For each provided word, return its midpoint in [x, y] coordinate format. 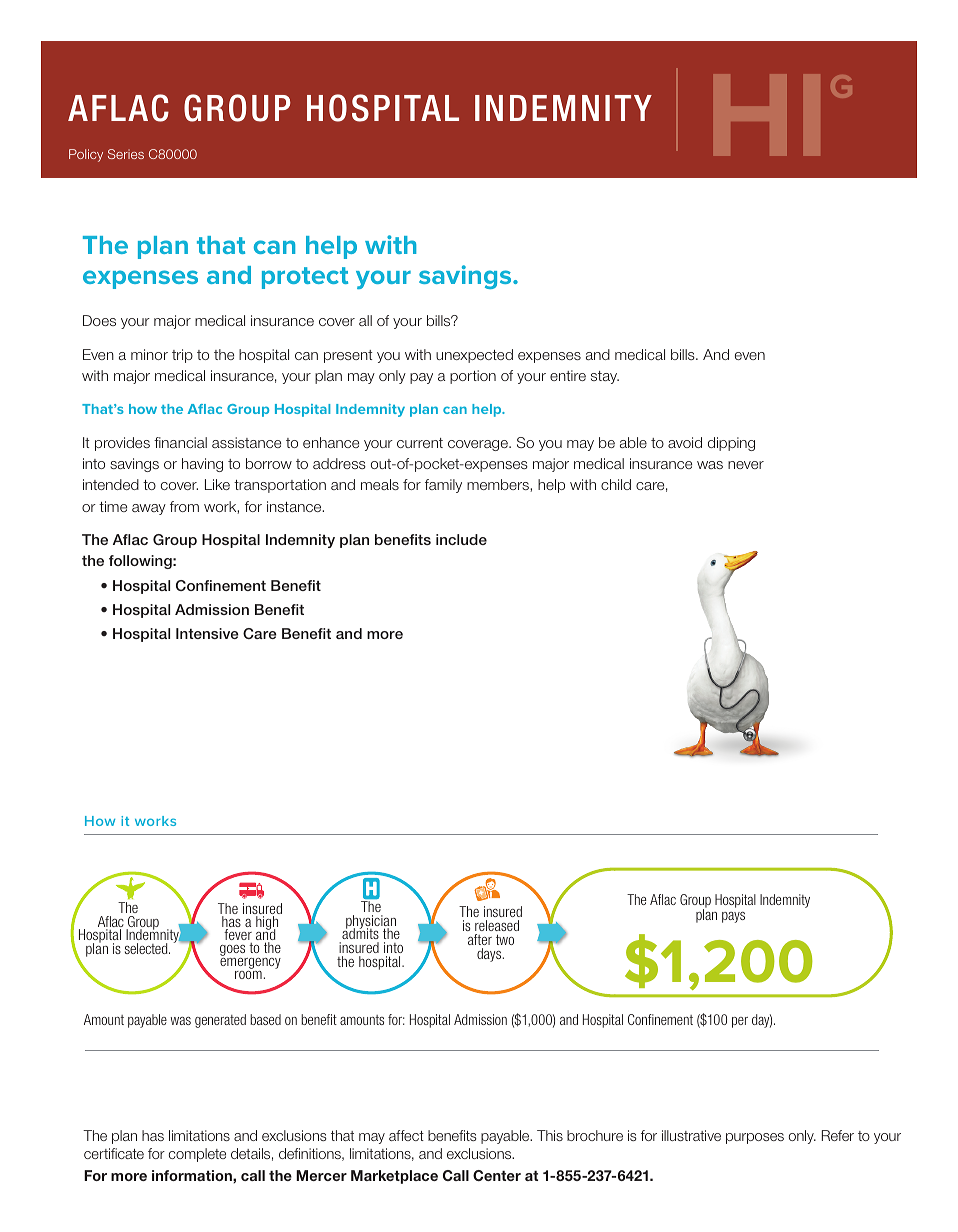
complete [197, 1155]
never [746, 465]
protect [305, 278]
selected [147, 948]
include [461, 539]
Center [497, 1175]
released [497, 925]
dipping [731, 444]
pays [733, 917]
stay [605, 377]
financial [180, 442]
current [420, 443]
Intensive [207, 633]
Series [126, 154]
